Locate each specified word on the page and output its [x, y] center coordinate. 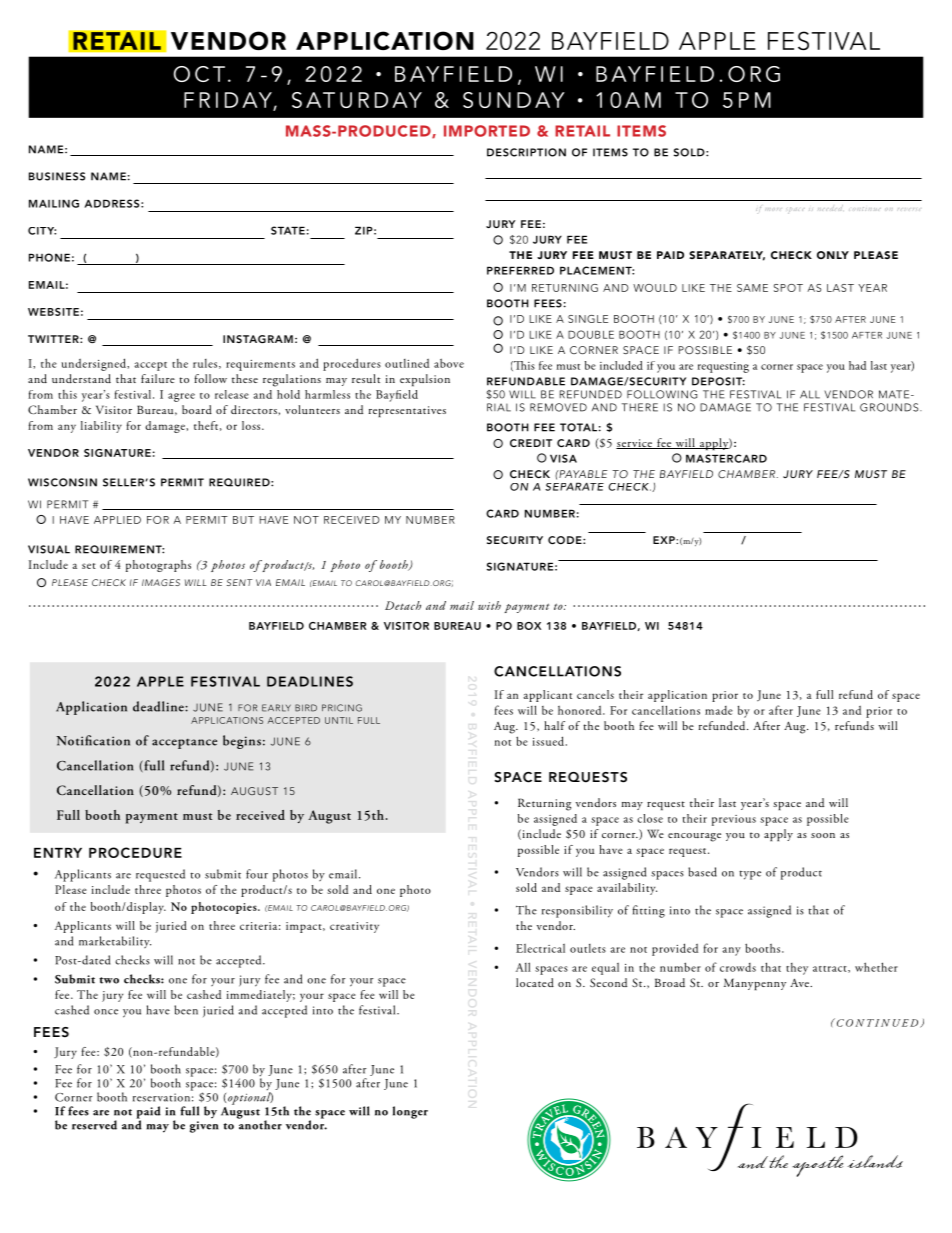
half [554, 725]
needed [830, 208]
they [797, 969]
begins [242, 742]
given [204, 1127]
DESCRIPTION [526, 152]
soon [823, 835]
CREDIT [531, 443]
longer [410, 1112]
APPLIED [117, 520]
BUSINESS [57, 176]
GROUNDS [890, 407]
